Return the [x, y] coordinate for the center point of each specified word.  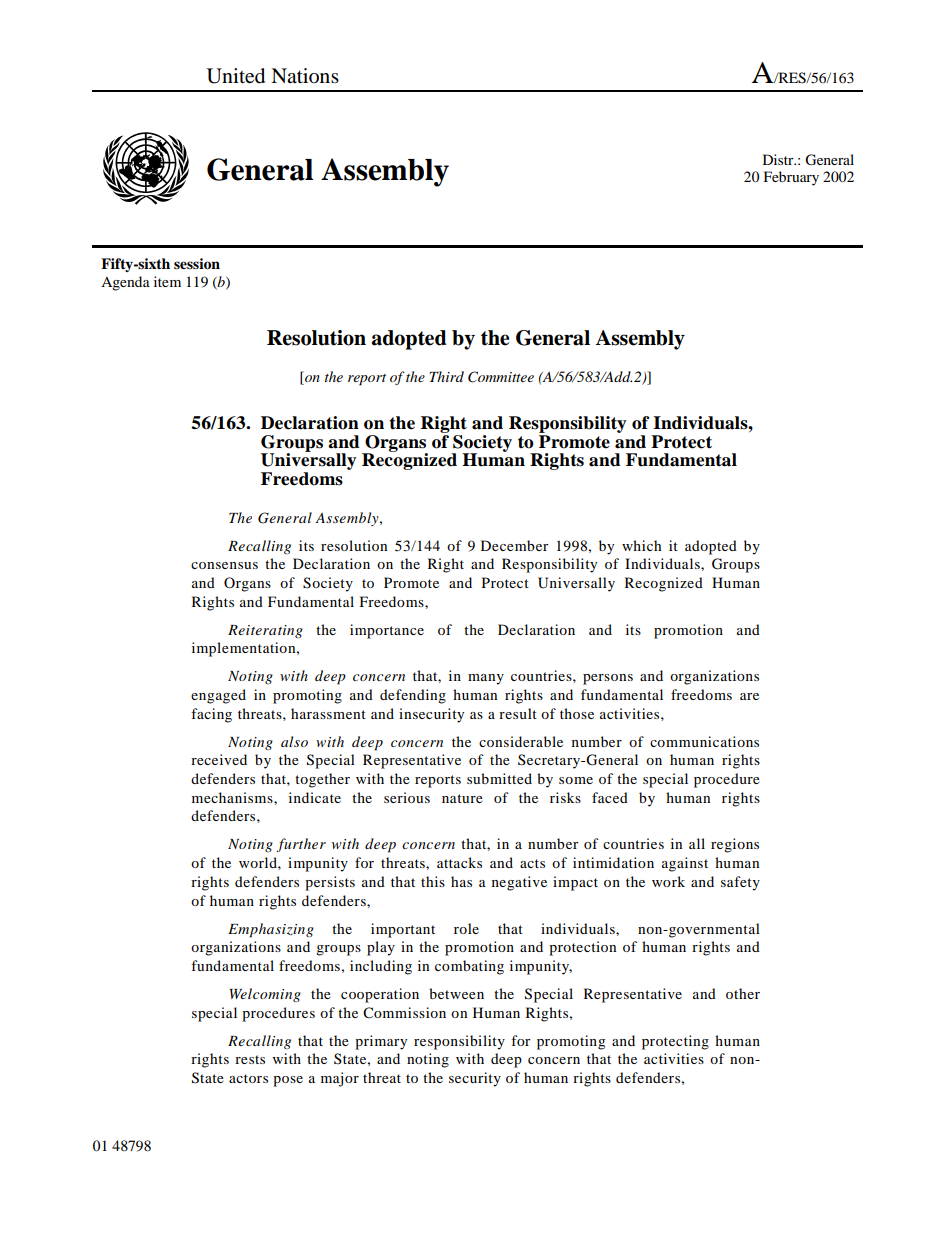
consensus [224, 565]
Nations [305, 76]
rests [250, 1059]
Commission [404, 1012]
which [642, 545]
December [514, 545]
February [791, 178]
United [236, 76]
